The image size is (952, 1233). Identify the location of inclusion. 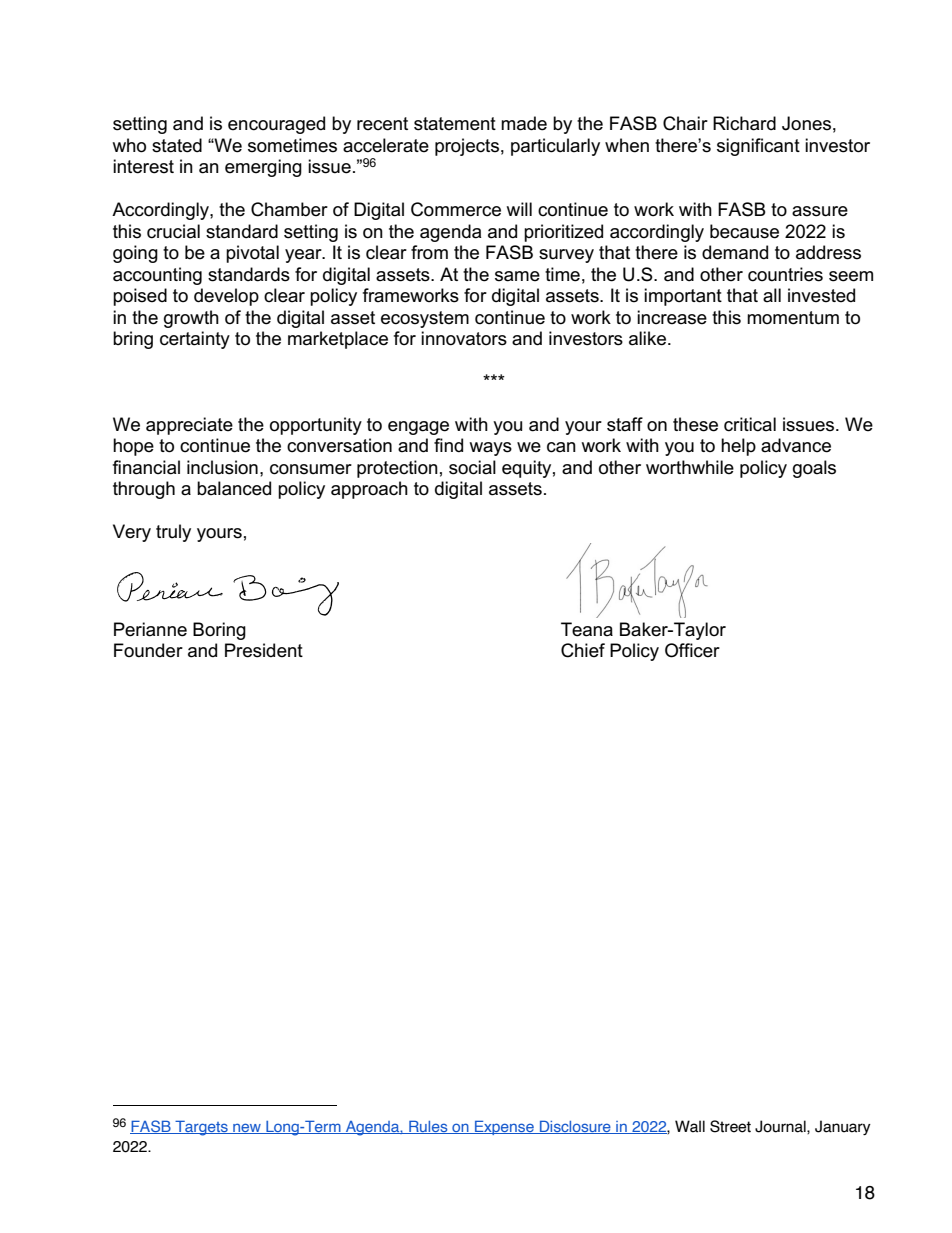
(222, 467).
